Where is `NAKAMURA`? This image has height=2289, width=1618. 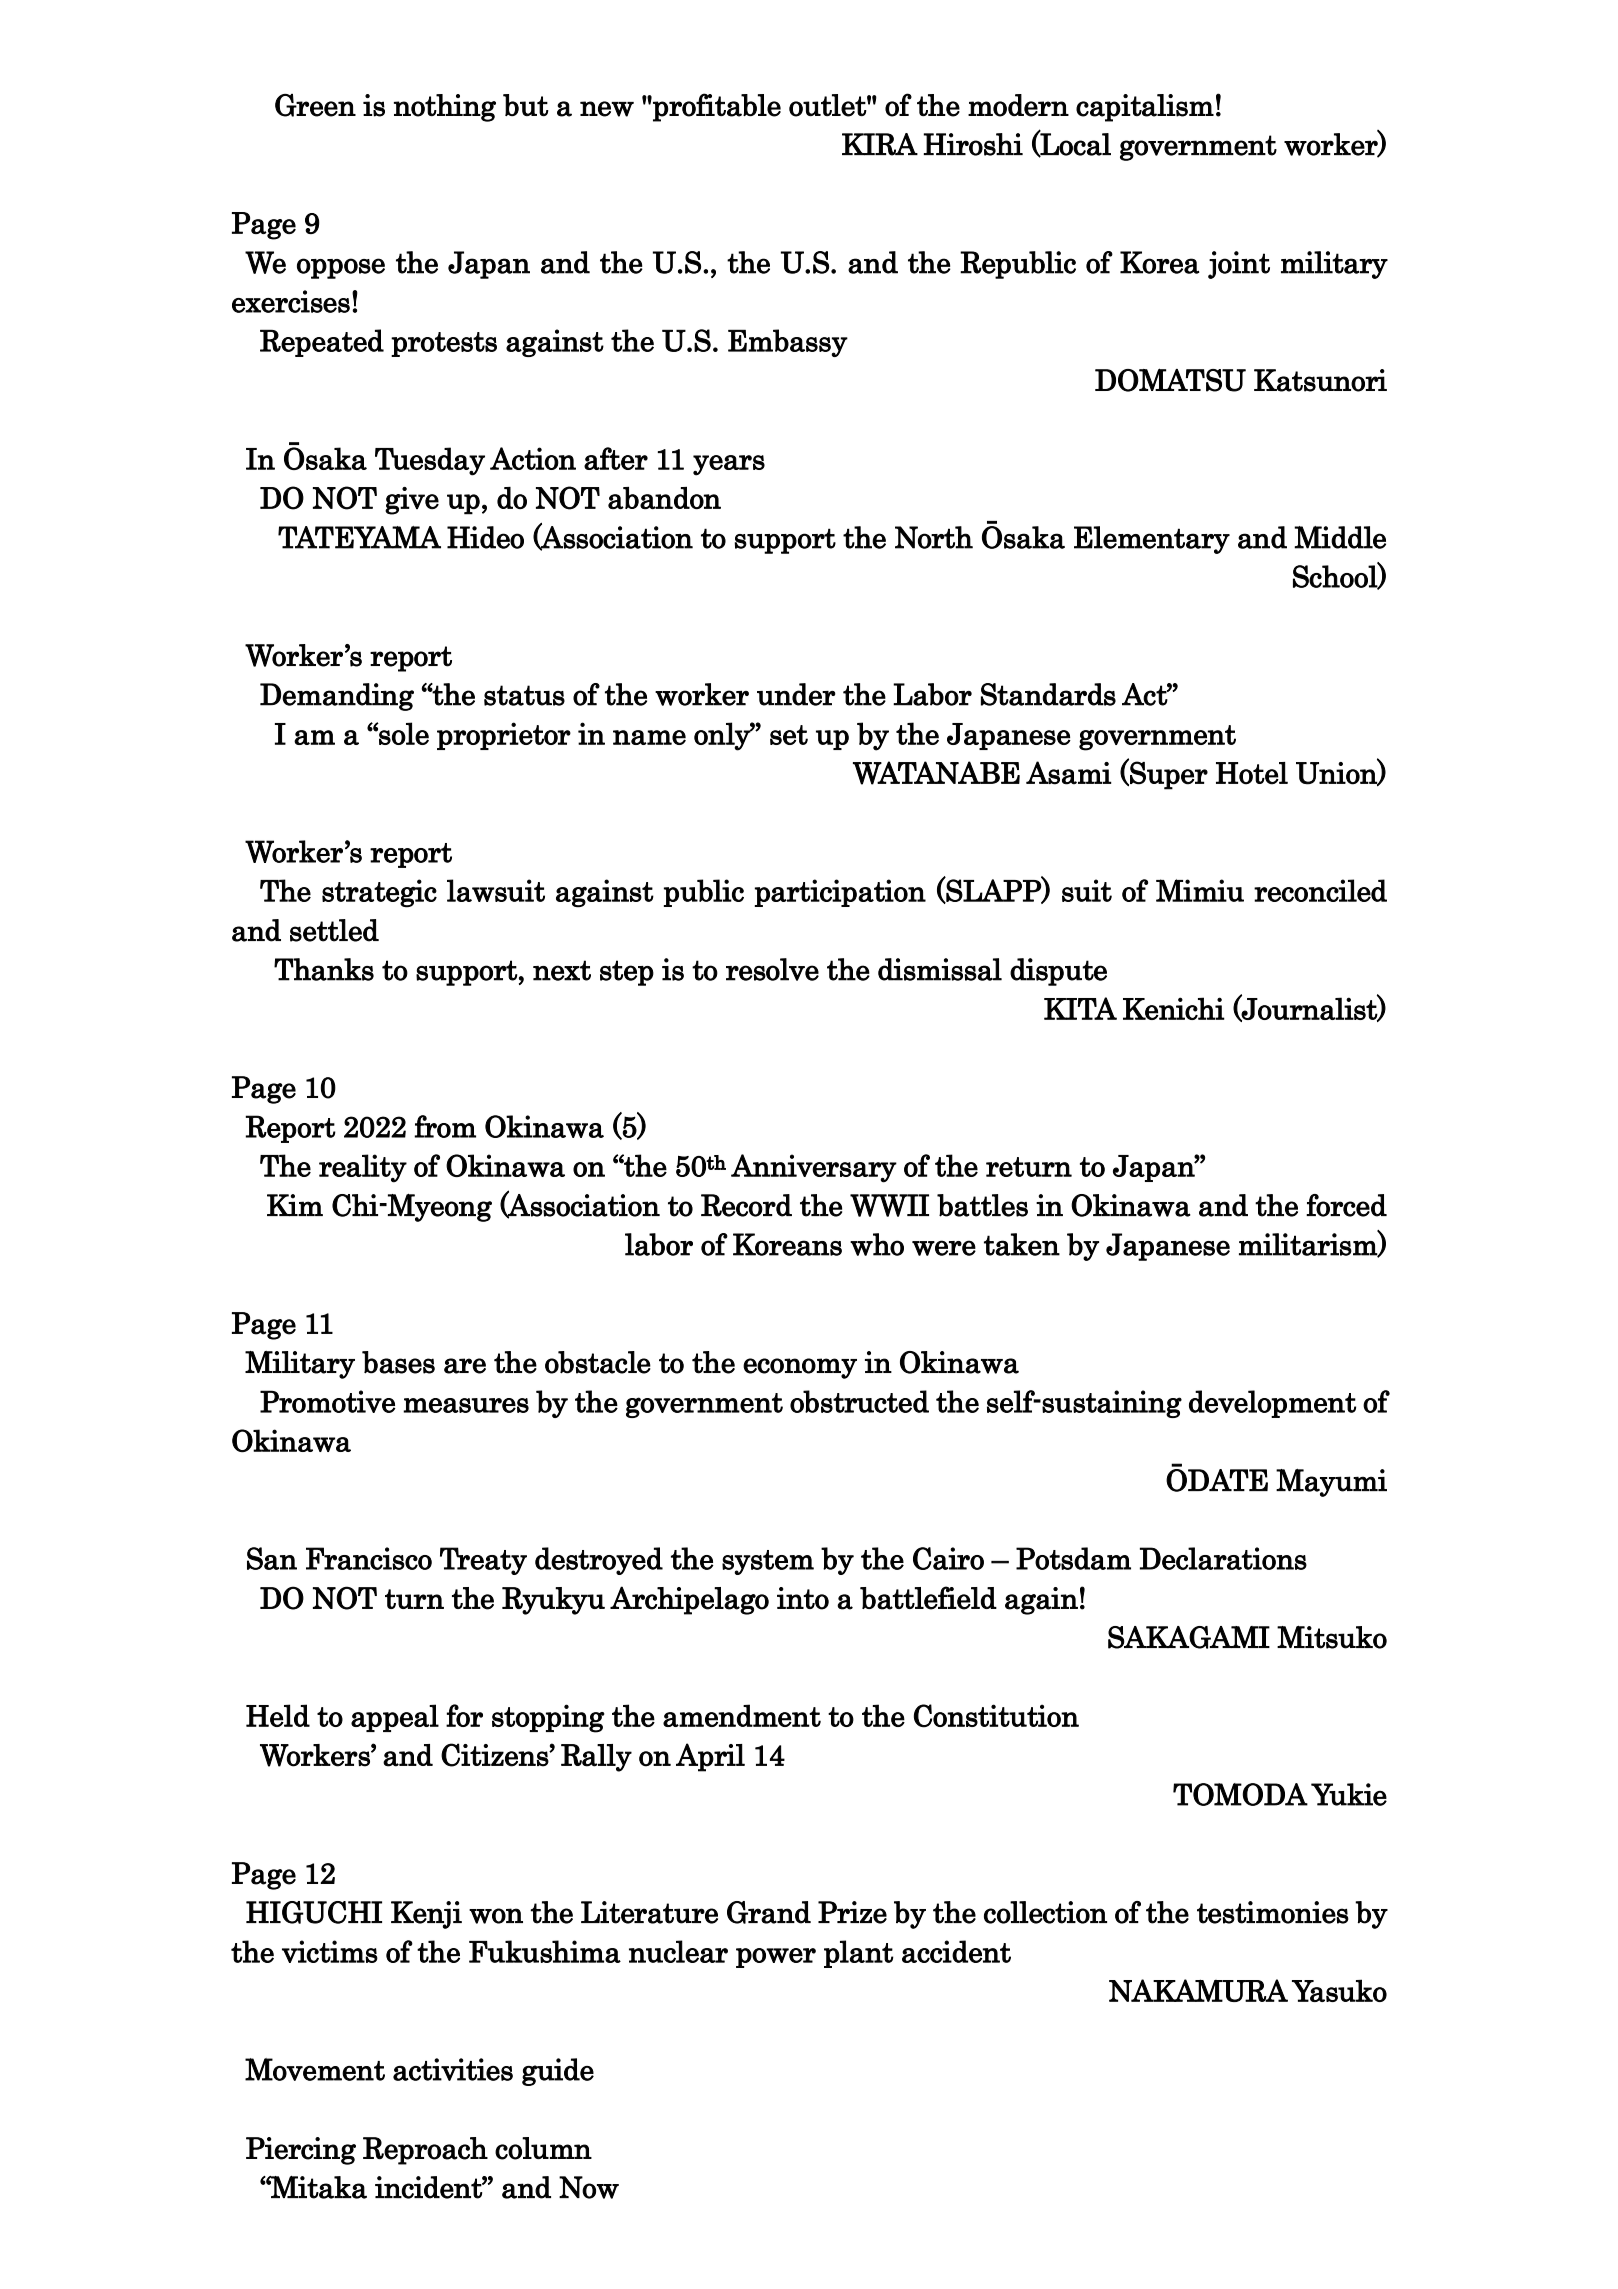 NAKAMURA is located at coordinates (1198, 1990).
